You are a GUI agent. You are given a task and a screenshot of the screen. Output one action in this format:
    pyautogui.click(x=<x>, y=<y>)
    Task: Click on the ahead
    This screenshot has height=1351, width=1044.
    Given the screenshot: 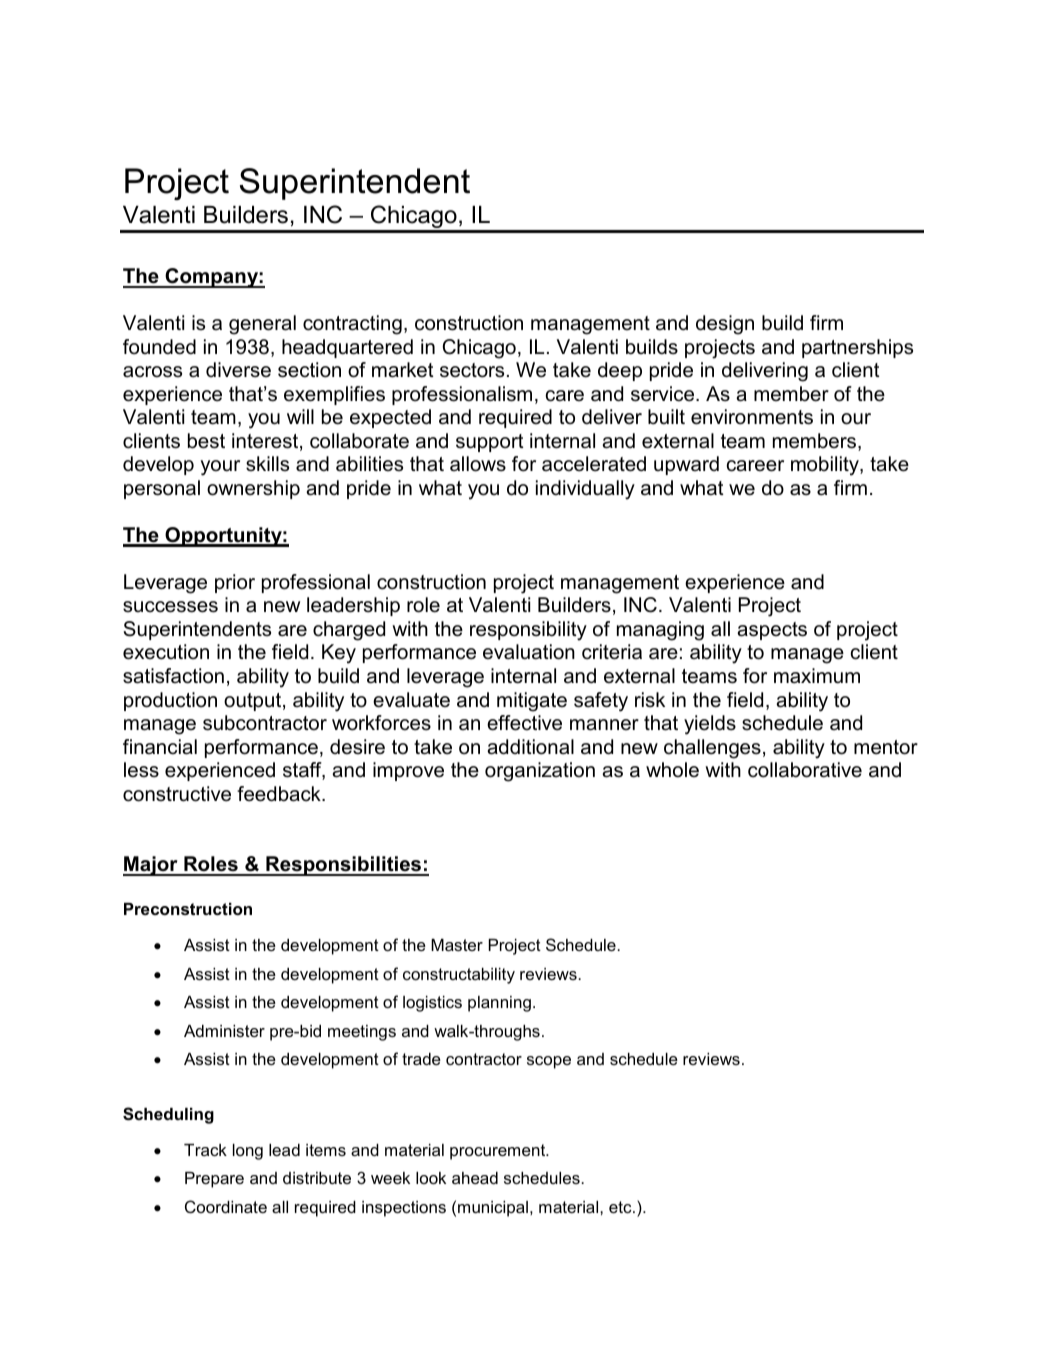 What is the action you would take?
    pyautogui.click(x=475, y=1178)
